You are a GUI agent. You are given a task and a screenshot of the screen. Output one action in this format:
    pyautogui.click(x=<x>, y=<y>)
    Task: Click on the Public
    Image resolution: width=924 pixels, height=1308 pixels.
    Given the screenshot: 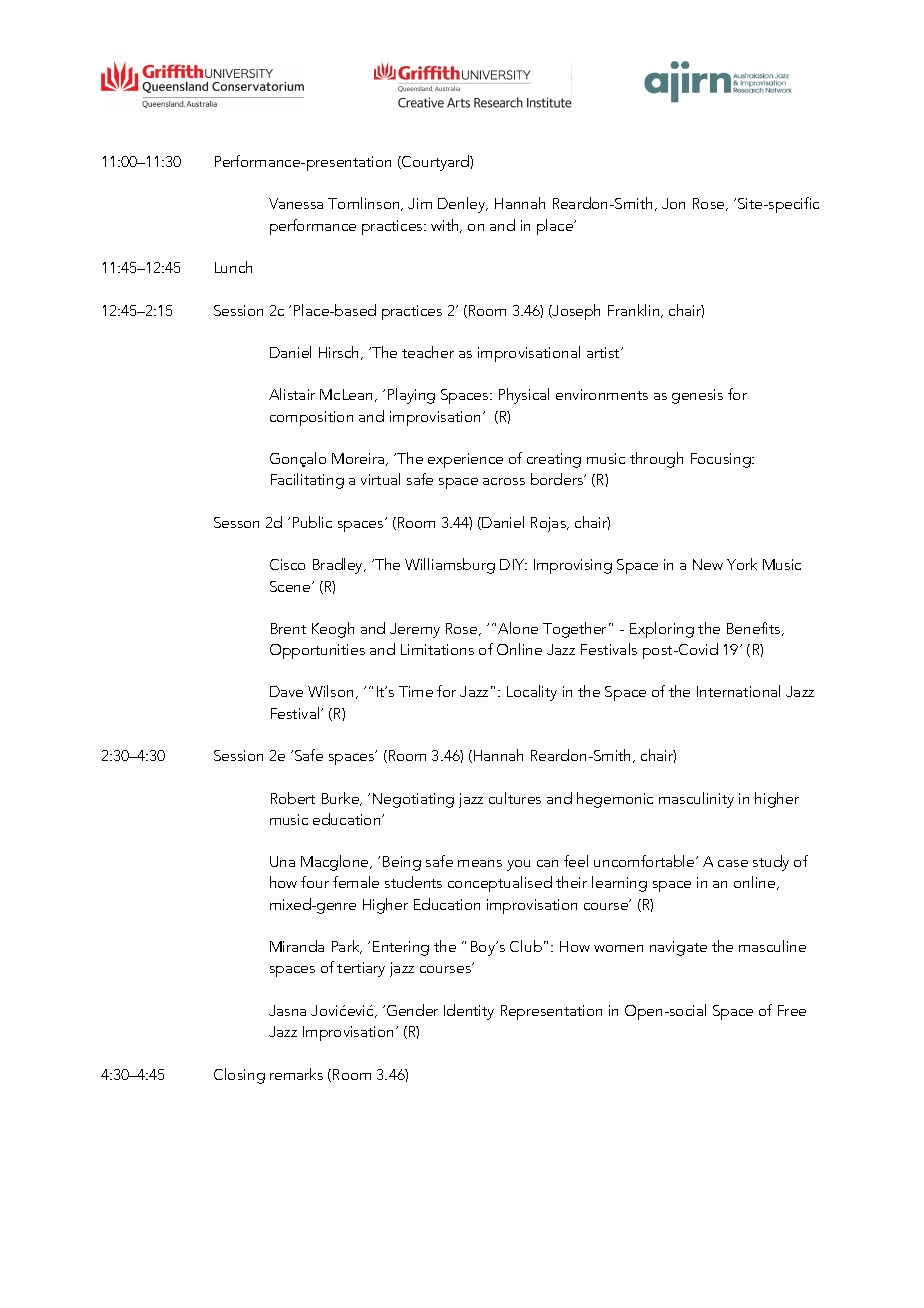 What is the action you would take?
    pyautogui.click(x=312, y=522)
